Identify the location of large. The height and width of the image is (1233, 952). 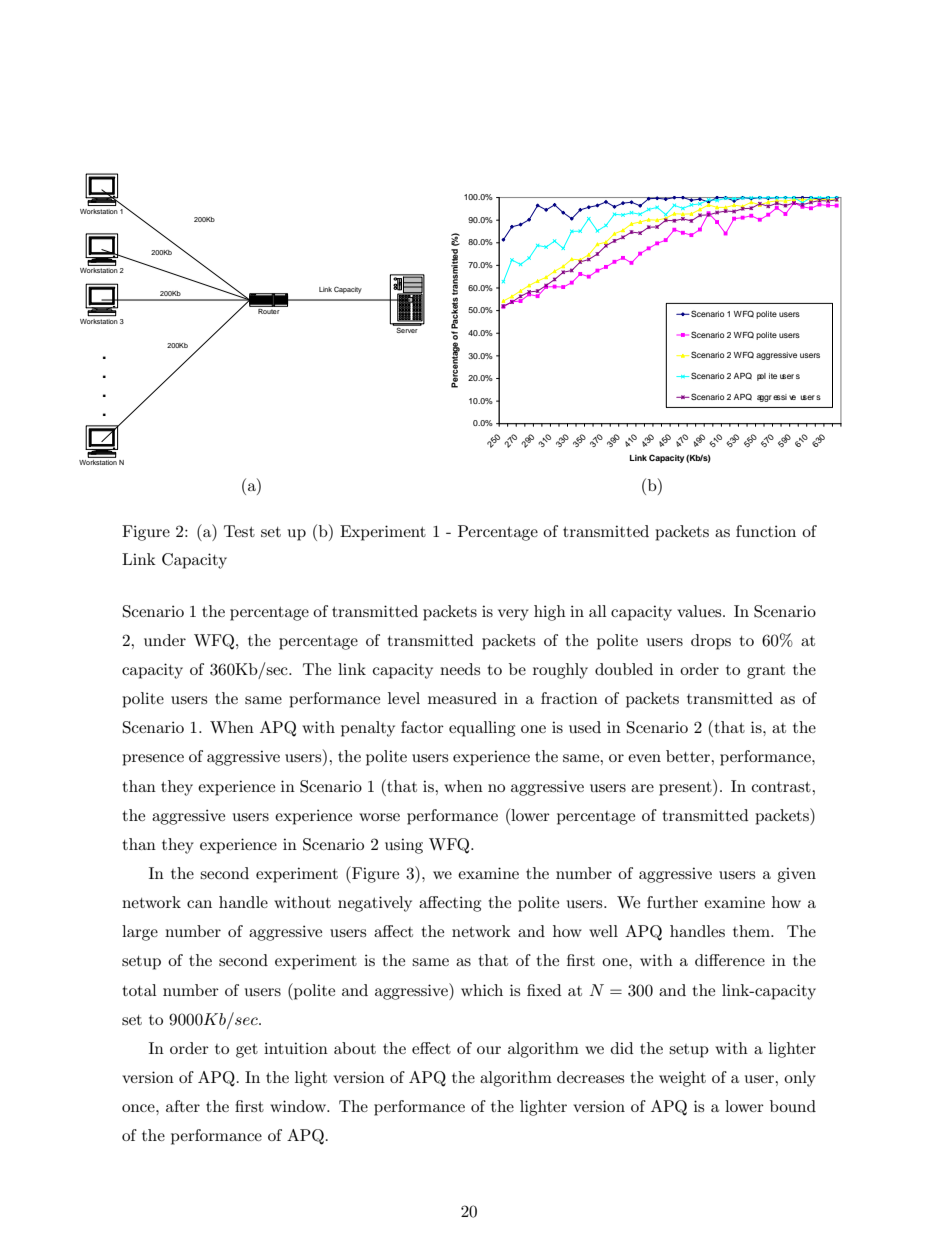
(140, 933).
